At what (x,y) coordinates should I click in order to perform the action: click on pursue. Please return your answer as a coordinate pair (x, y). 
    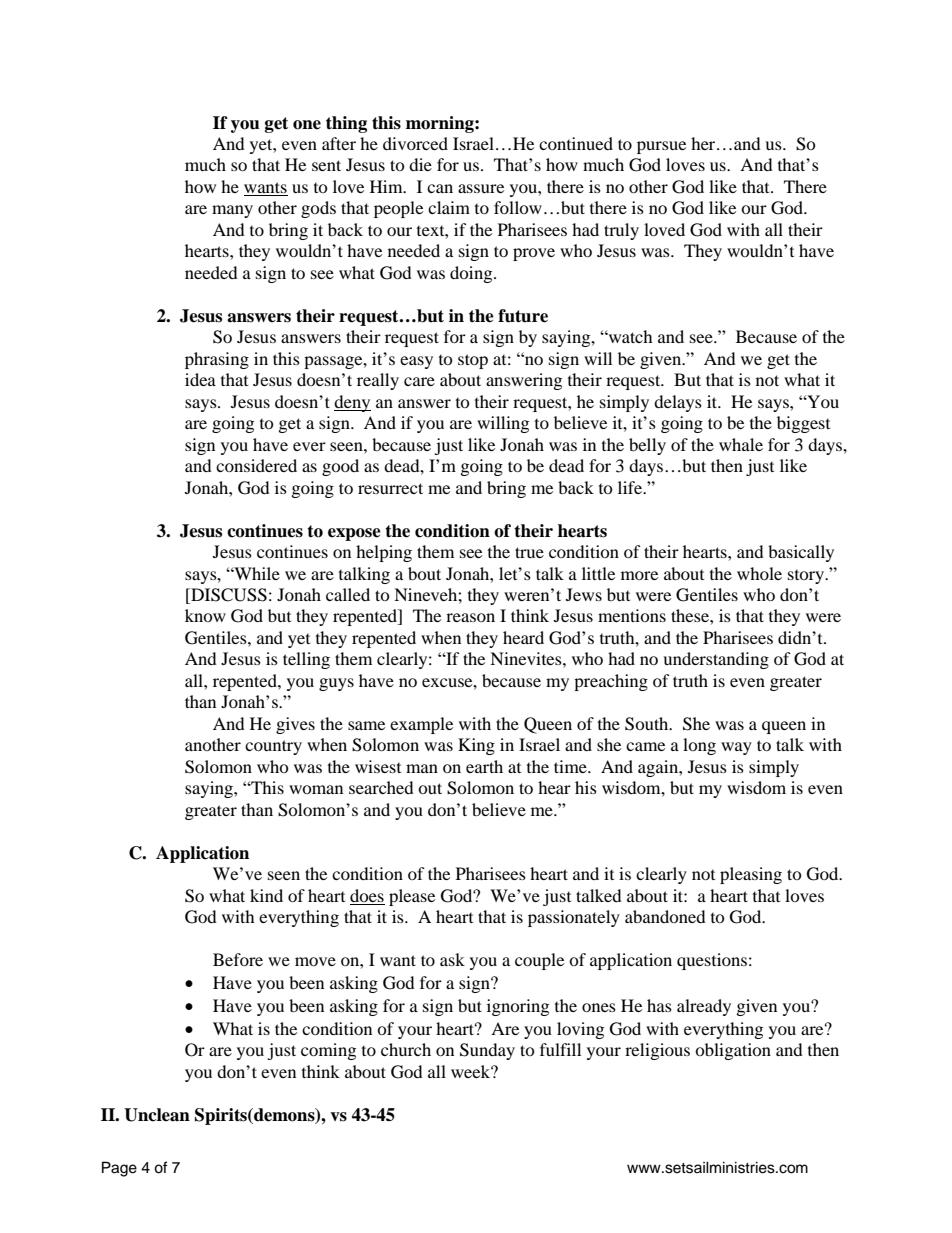
    Looking at the image, I should click on (661, 147).
